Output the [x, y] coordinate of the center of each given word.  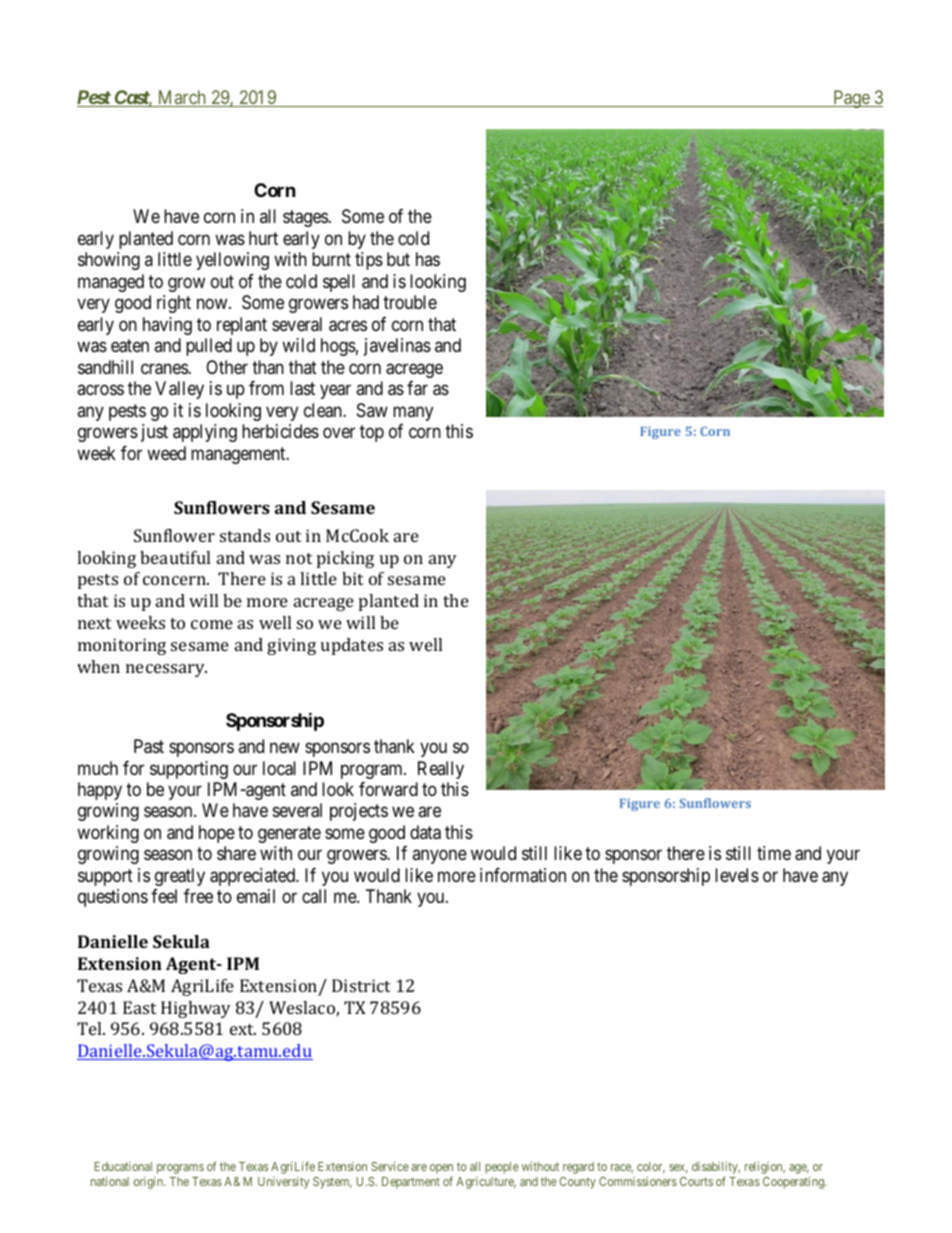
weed [166, 453]
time [774, 853]
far [417, 388]
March [181, 98]
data [425, 832]
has [428, 259]
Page [851, 99]
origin [149, 1182]
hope [217, 834]
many [413, 413]
